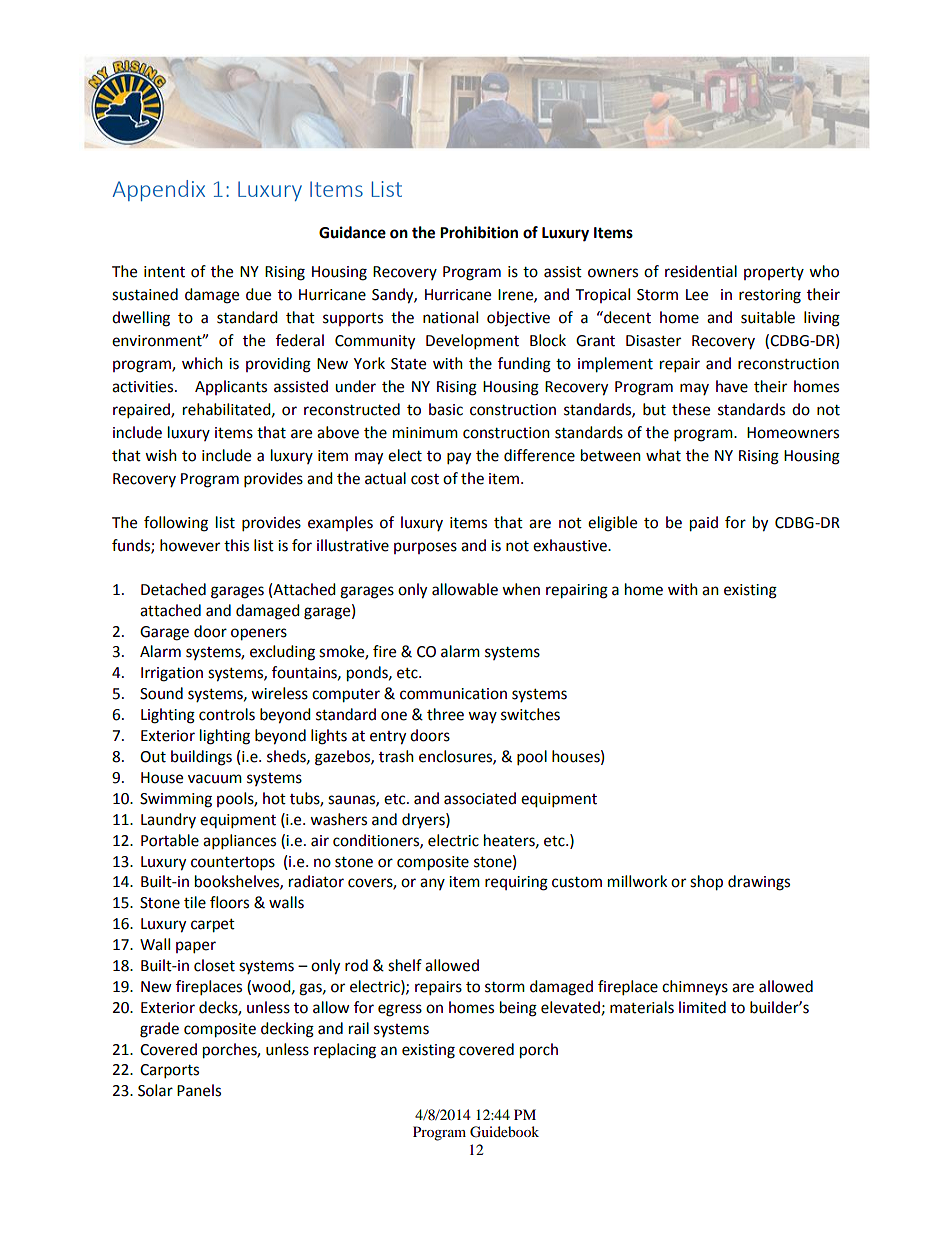 The image size is (952, 1233). Describe the element at coordinates (774, 273) in the screenshot. I see `property` at that location.
